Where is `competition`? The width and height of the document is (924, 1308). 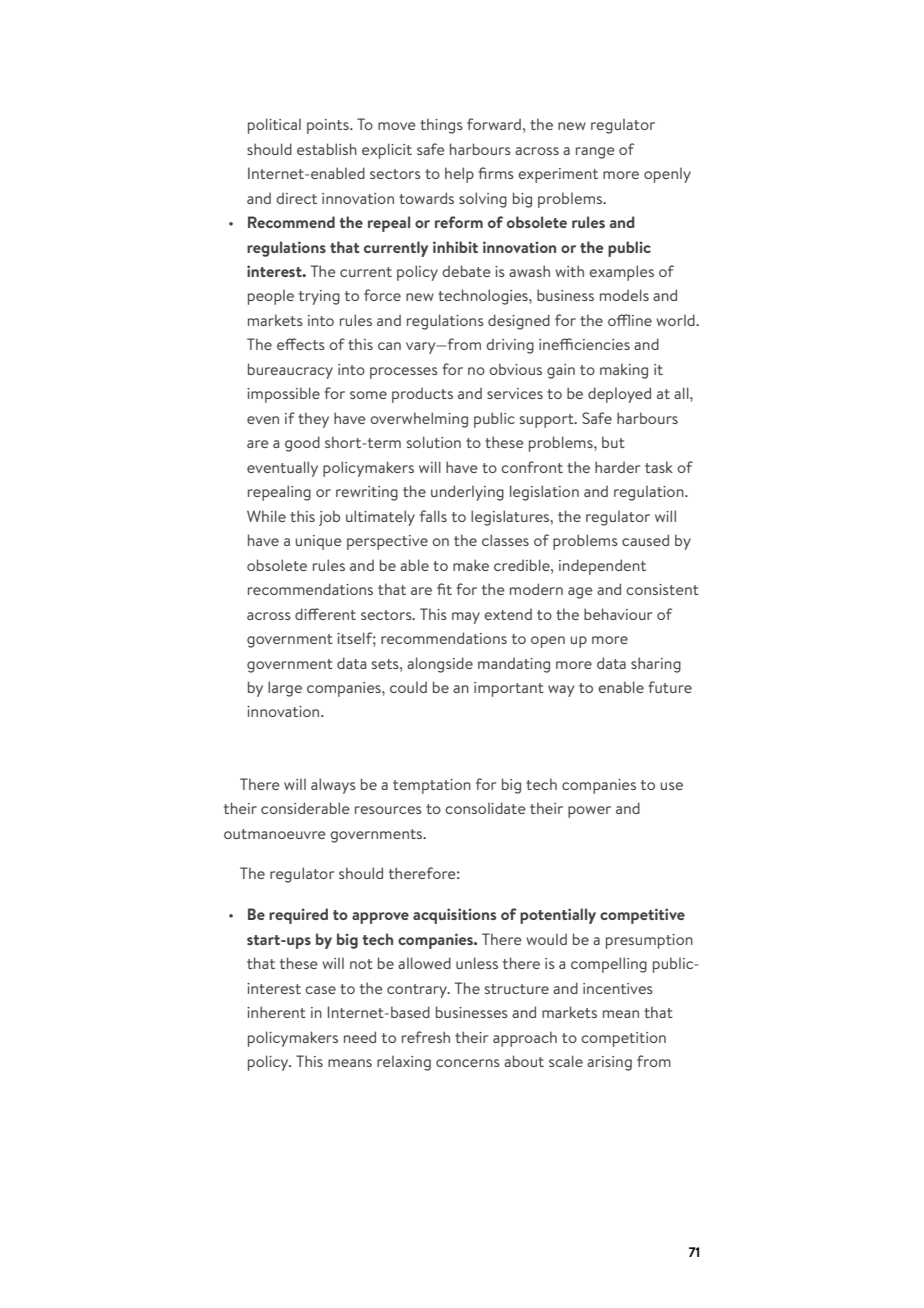 competition is located at coordinates (623, 1039).
